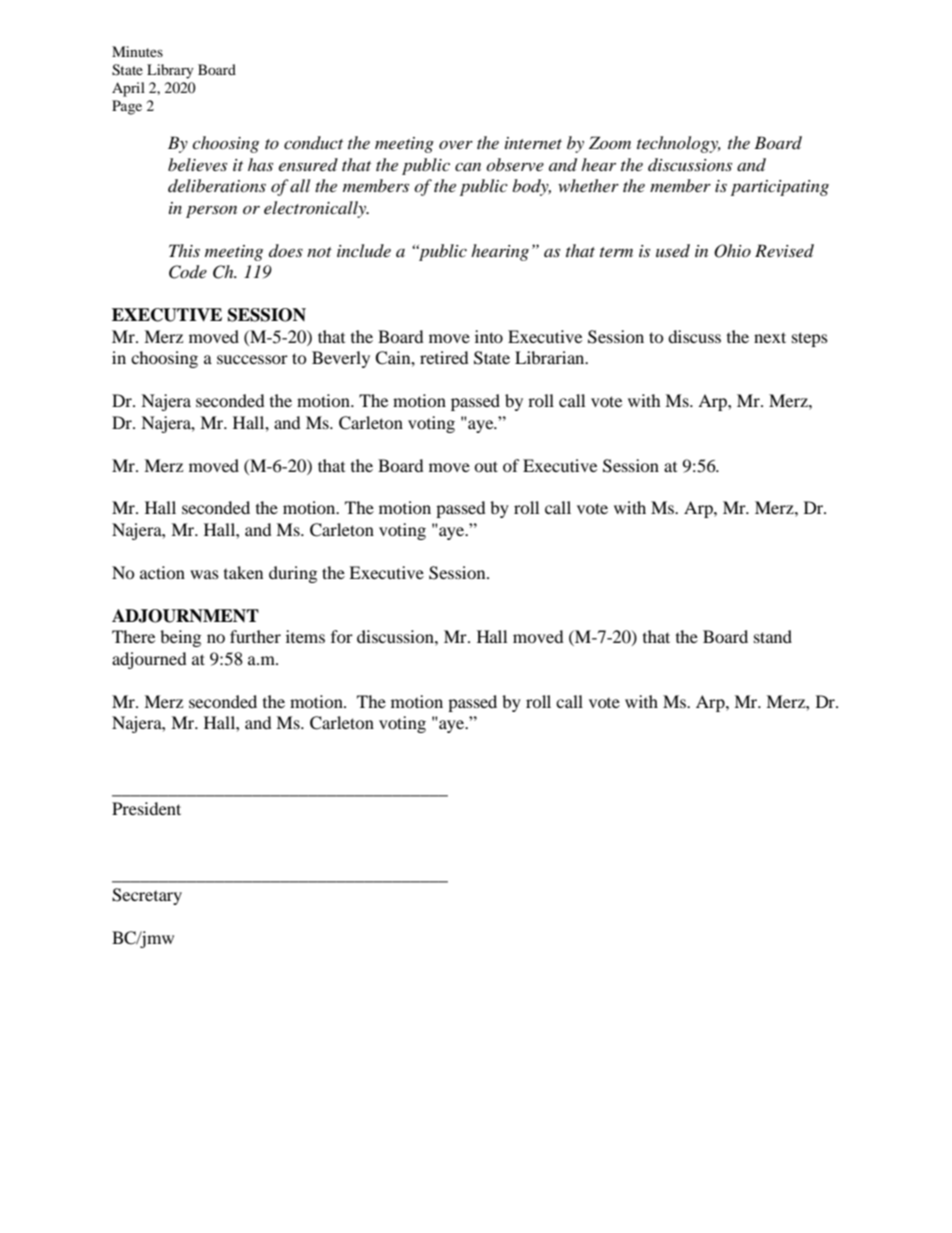  What do you see at coordinates (204, 574) in the screenshot?
I see `was` at bounding box center [204, 574].
